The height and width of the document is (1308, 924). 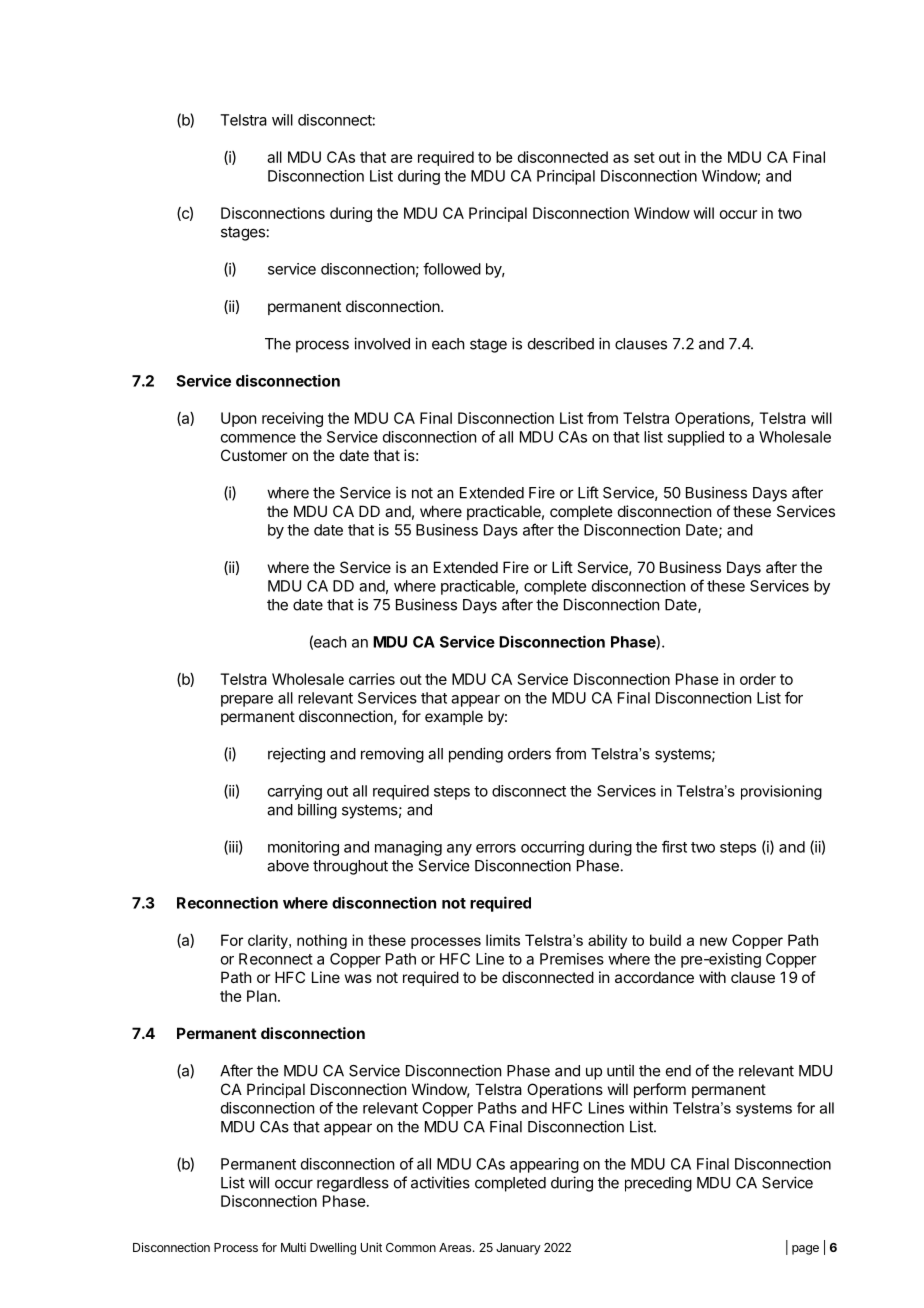 What do you see at coordinates (518, 1249) in the document?
I see `January` at bounding box center [518, 1249].
